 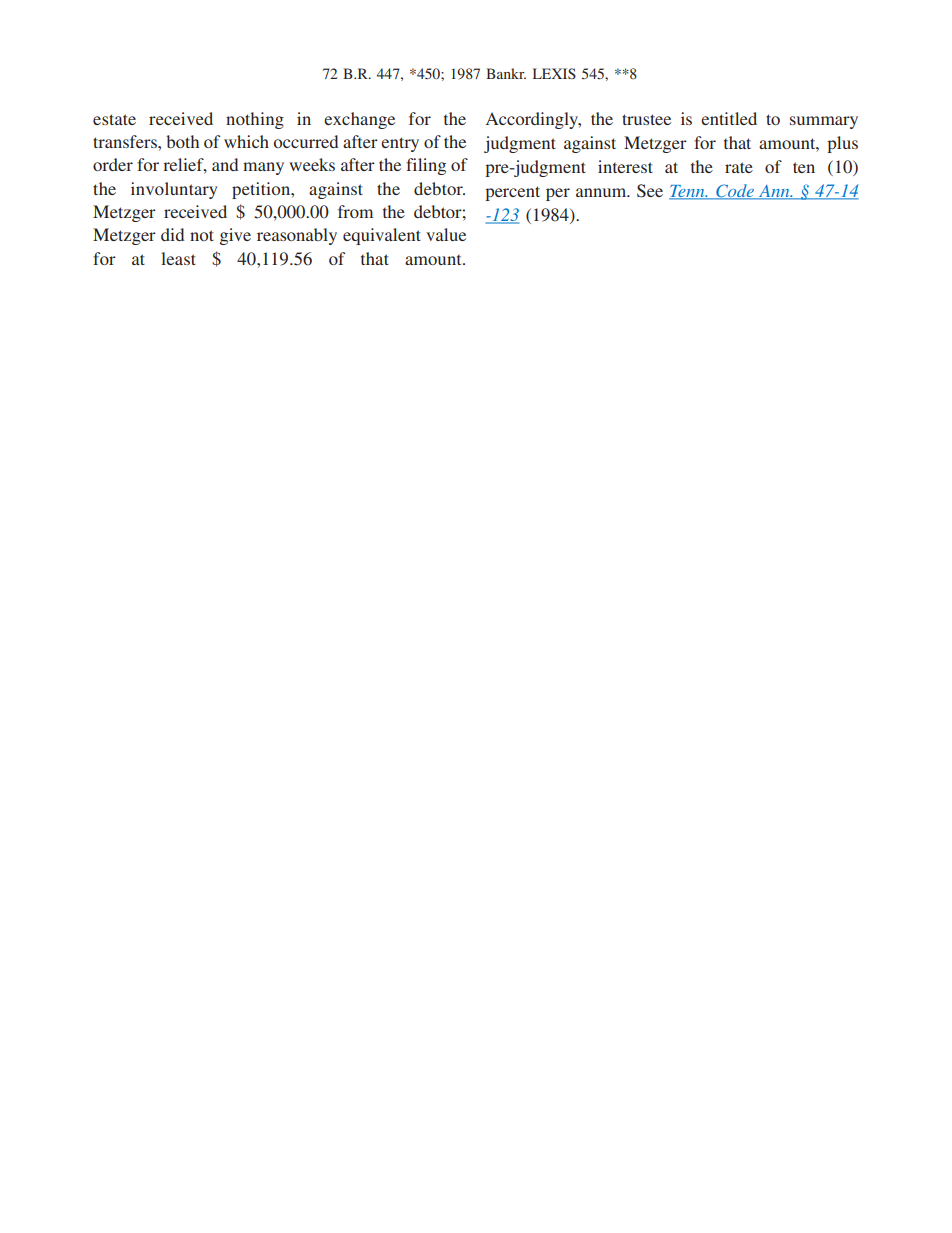 What do you see at coordinates (512, 193) in the image?
I see `percent` at bounding box center [512, 193].
